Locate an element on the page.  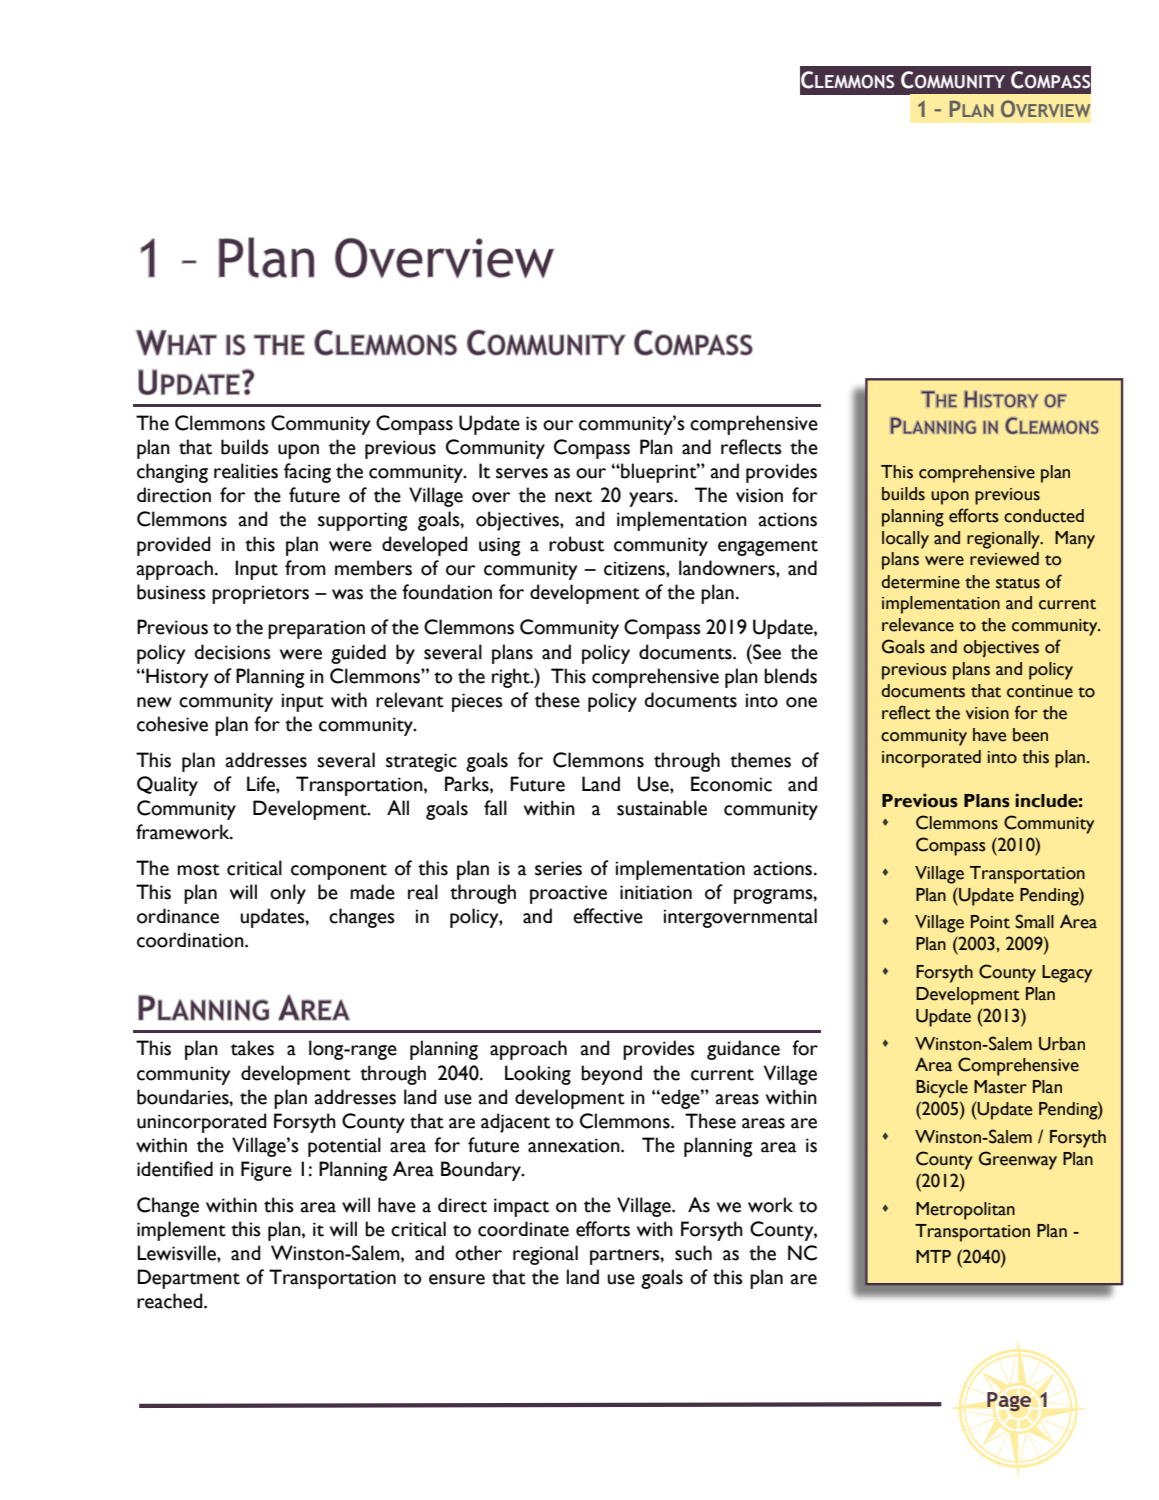
Quality is located at coordinates (167, 786).
